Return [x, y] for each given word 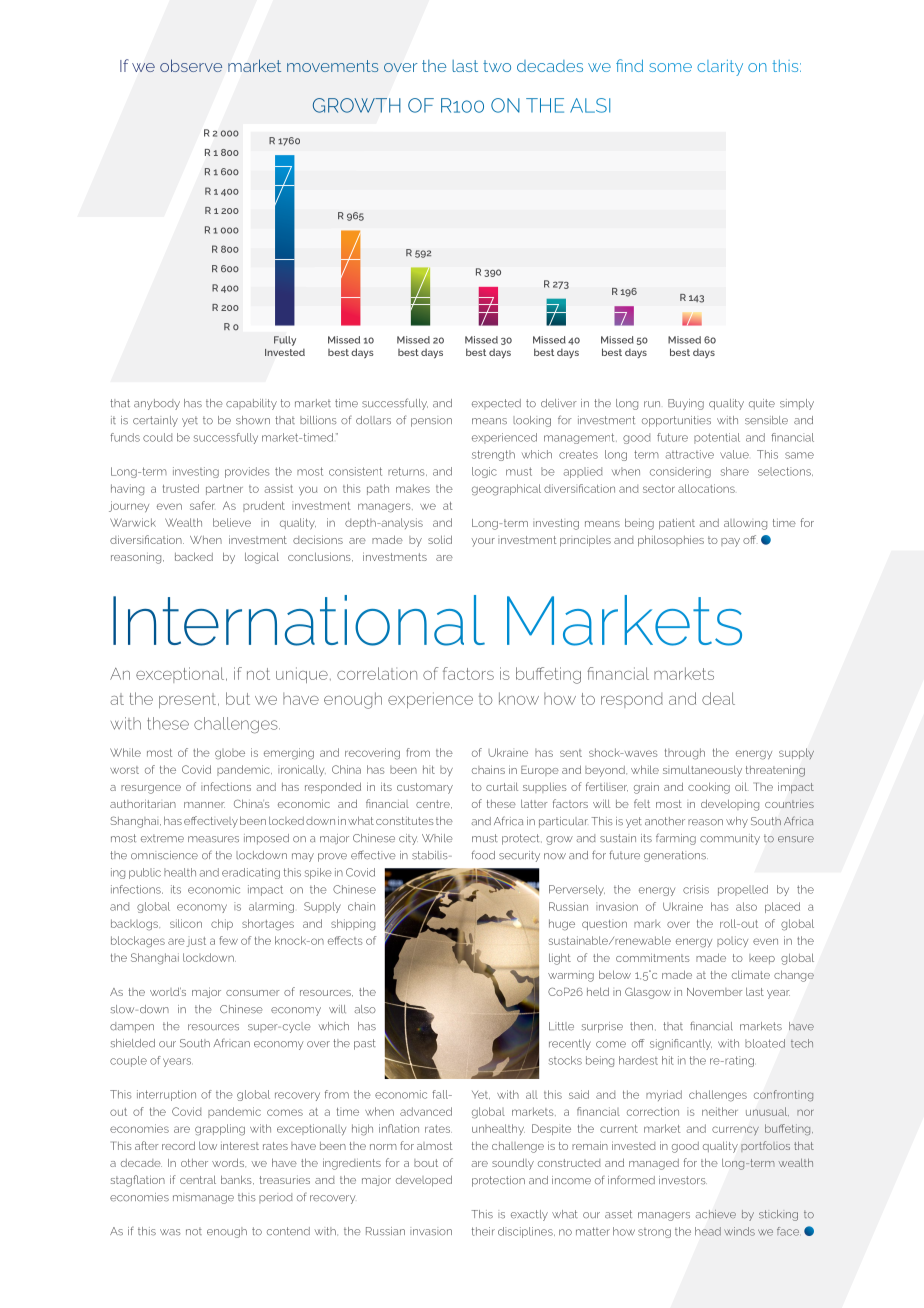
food [483, 855]
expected [496, 404]
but [238, 698]
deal [718, 698]
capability [251, 404]
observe [191, 65]
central [198, 1179]
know [519, 698]
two [497, 66]
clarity [720, 68]
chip [222, 924]
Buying [686, 404]
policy [732, 941]
